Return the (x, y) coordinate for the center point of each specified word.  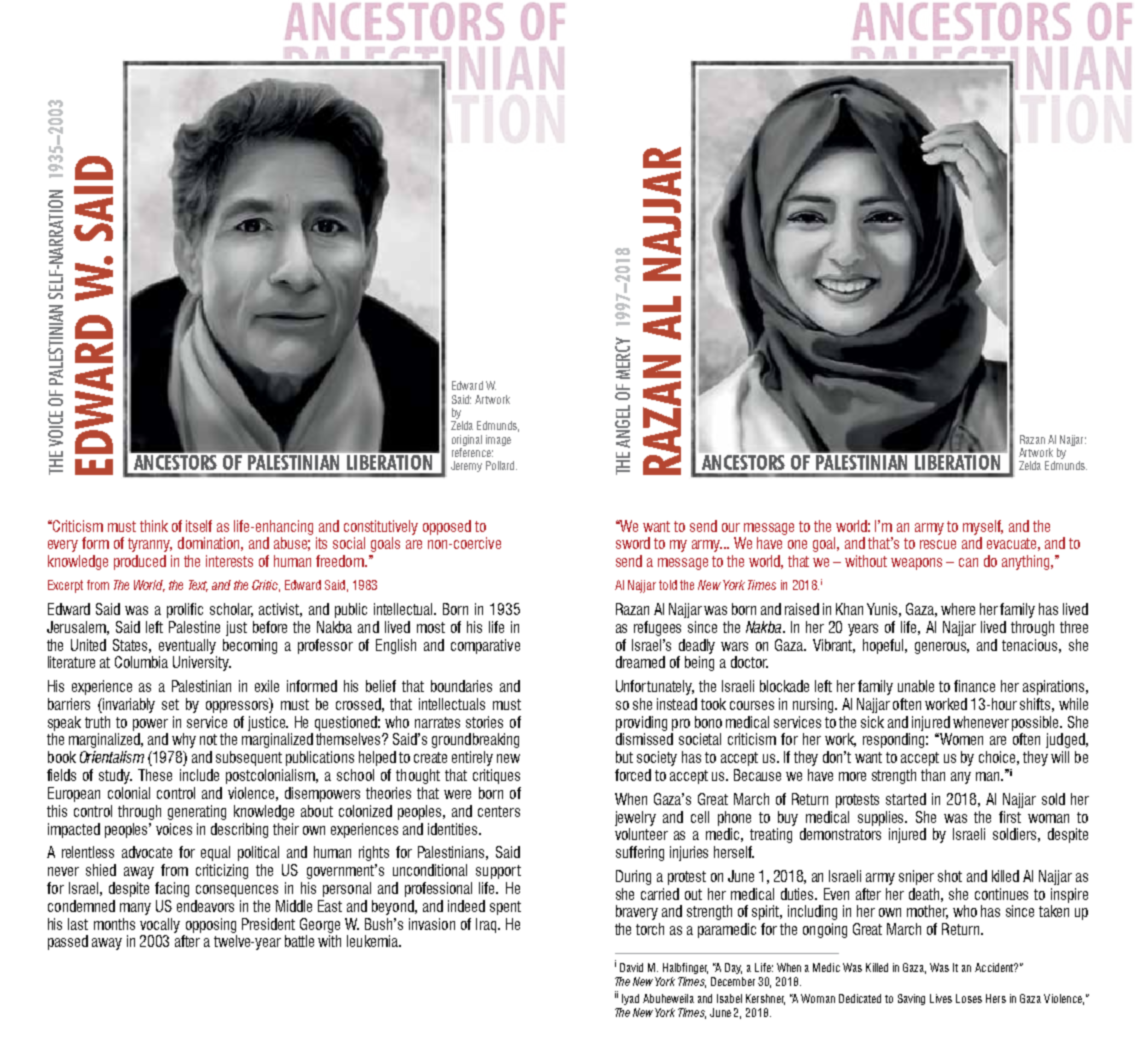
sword (633, 543)
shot (950, 876)
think (154, 526)
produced (140, 562)
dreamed (640, 662)
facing (172, 889)
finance (974, 686)
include (199, 775)
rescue (938, 544)
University (202, 663)
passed (68, 942)
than (933, 775)
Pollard (501, 465)
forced (633, 775)
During (633, 877)
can (968, 562)
